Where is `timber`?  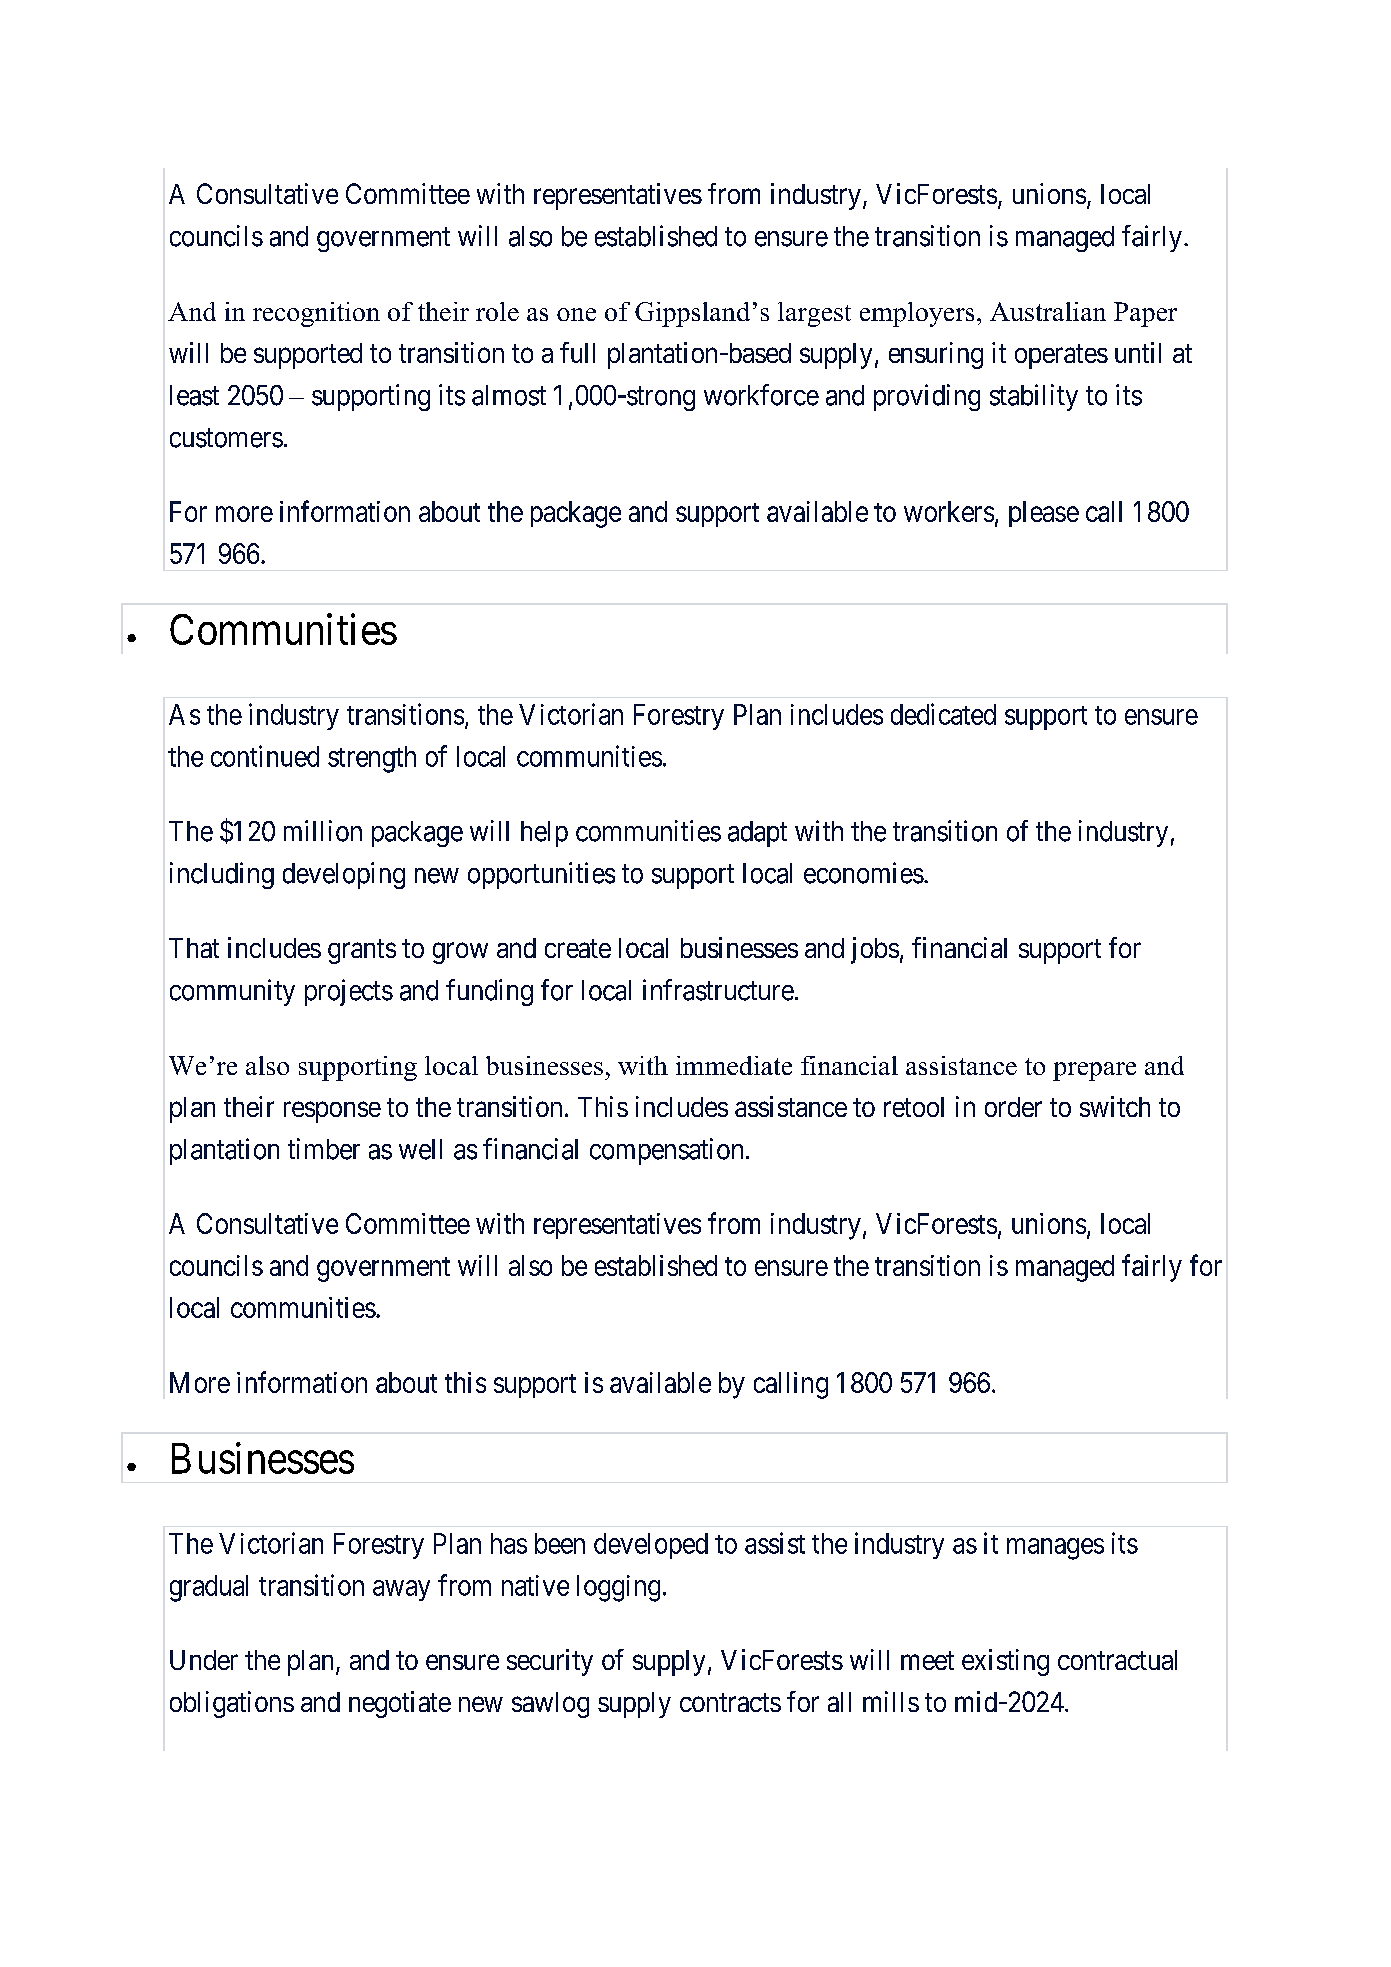
timber is located at coordinates (324, 1149).
